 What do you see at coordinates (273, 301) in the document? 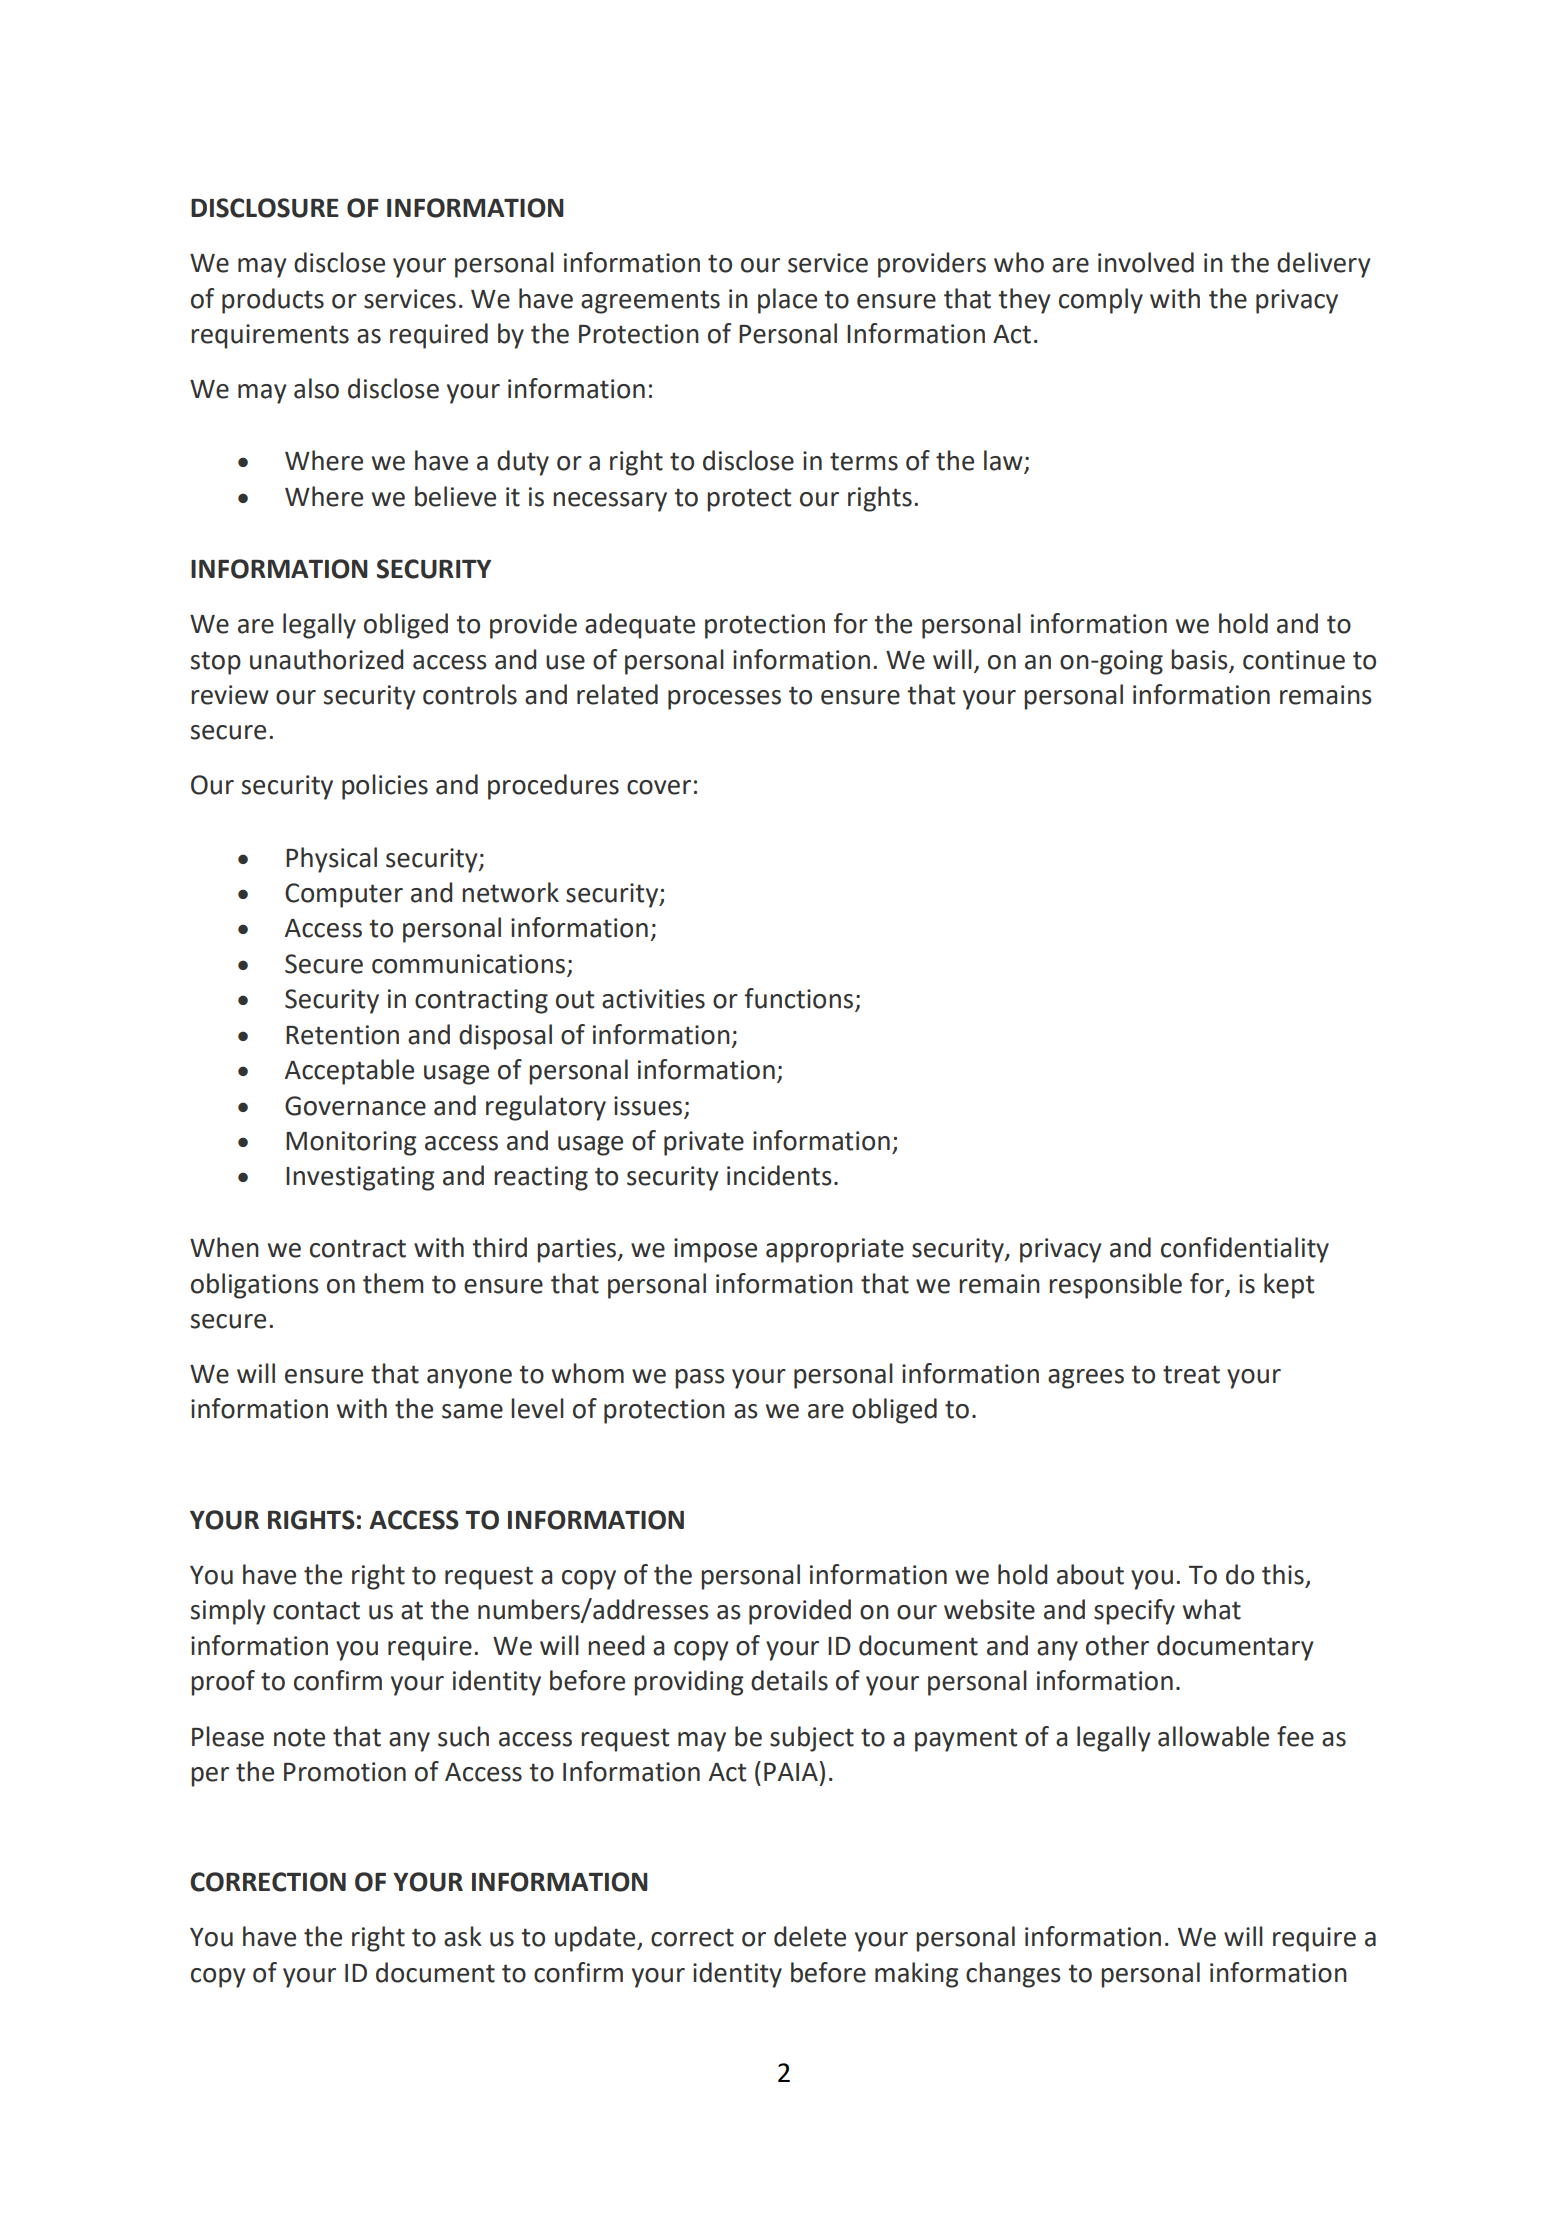
I see `products` at bounding box center [273, 301].
